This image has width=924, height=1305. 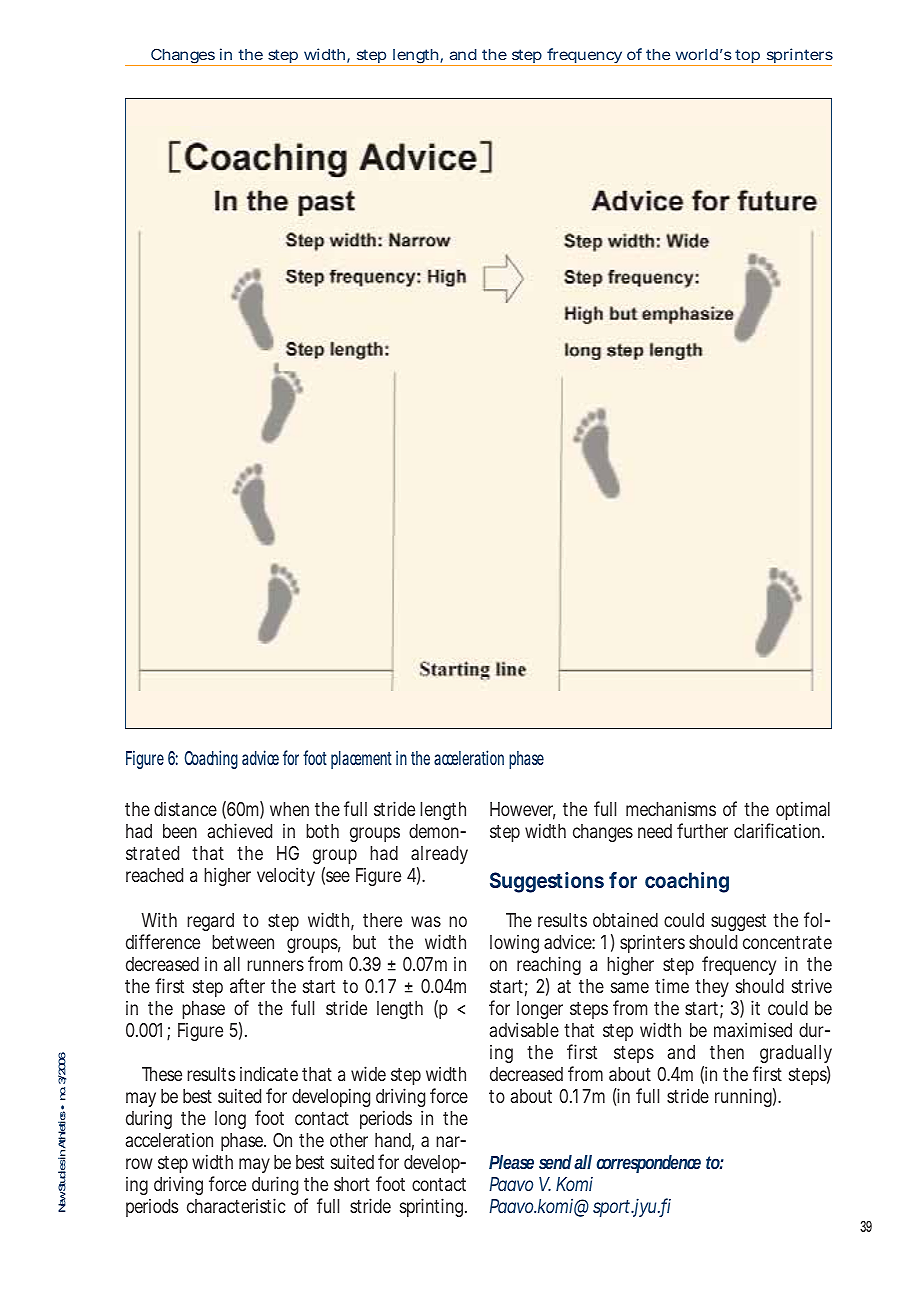 I want to click on further, so click(x=702, y=830).
